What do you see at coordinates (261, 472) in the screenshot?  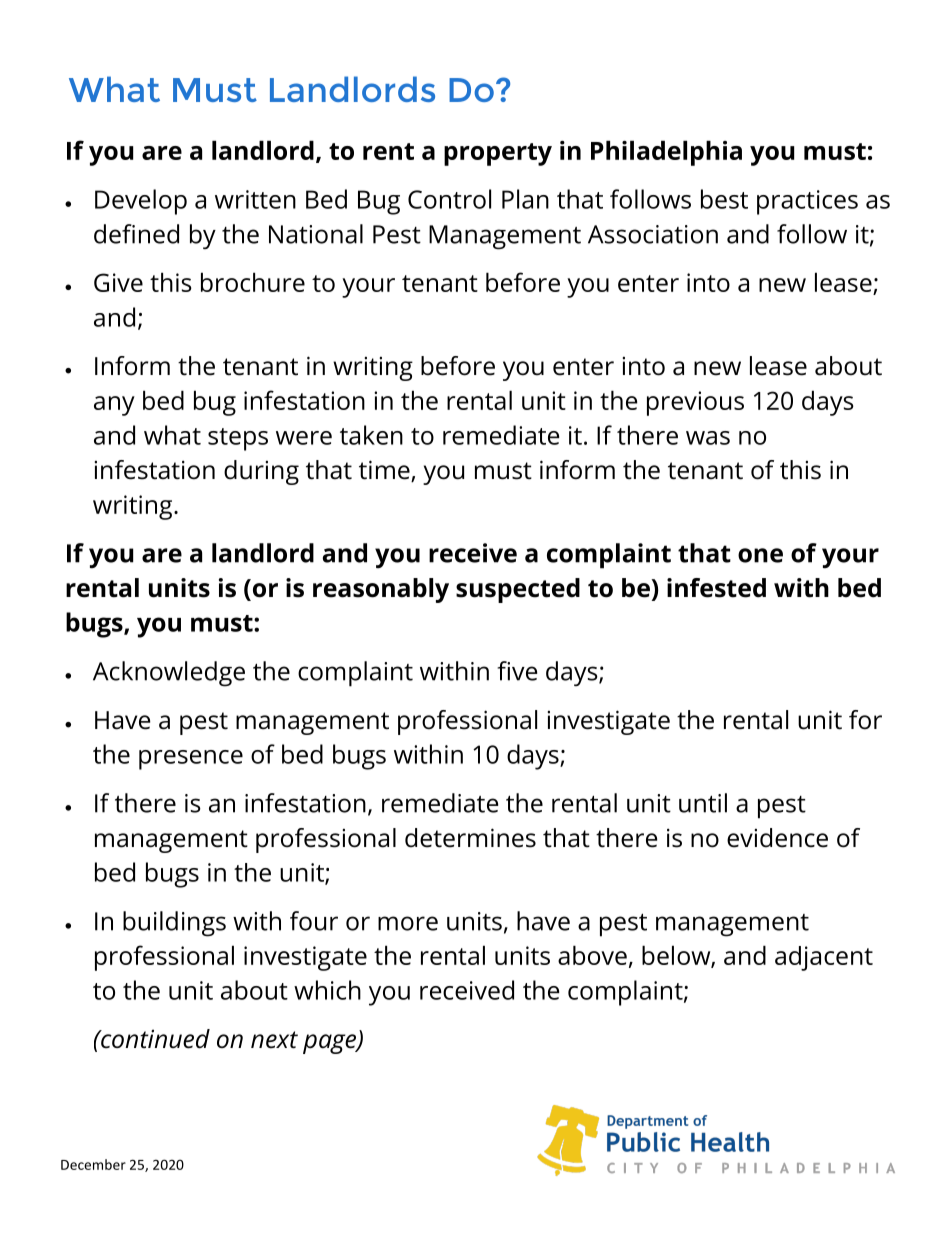 I see `during` at bounding box center [261, 472].
